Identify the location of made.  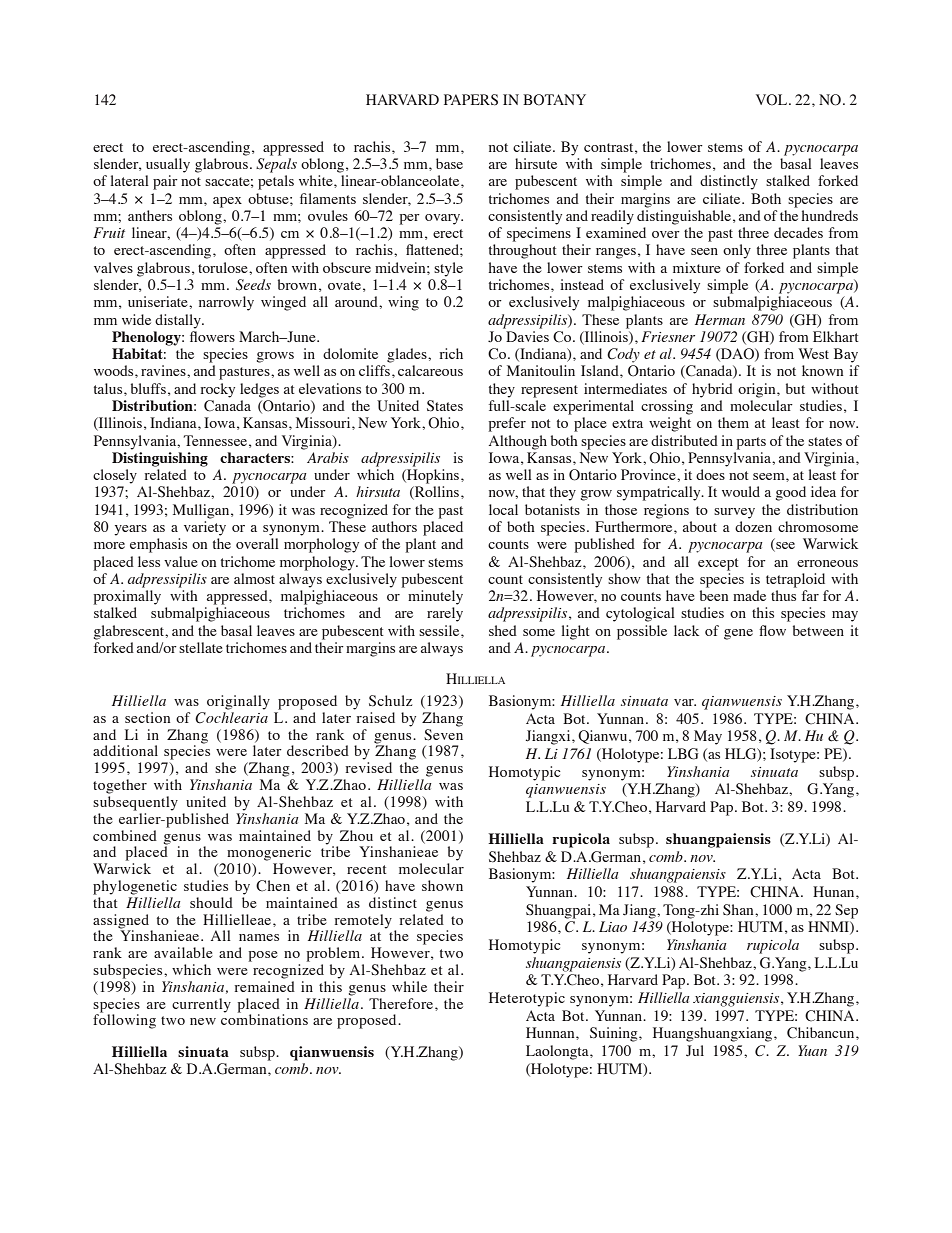
(749, 595).
